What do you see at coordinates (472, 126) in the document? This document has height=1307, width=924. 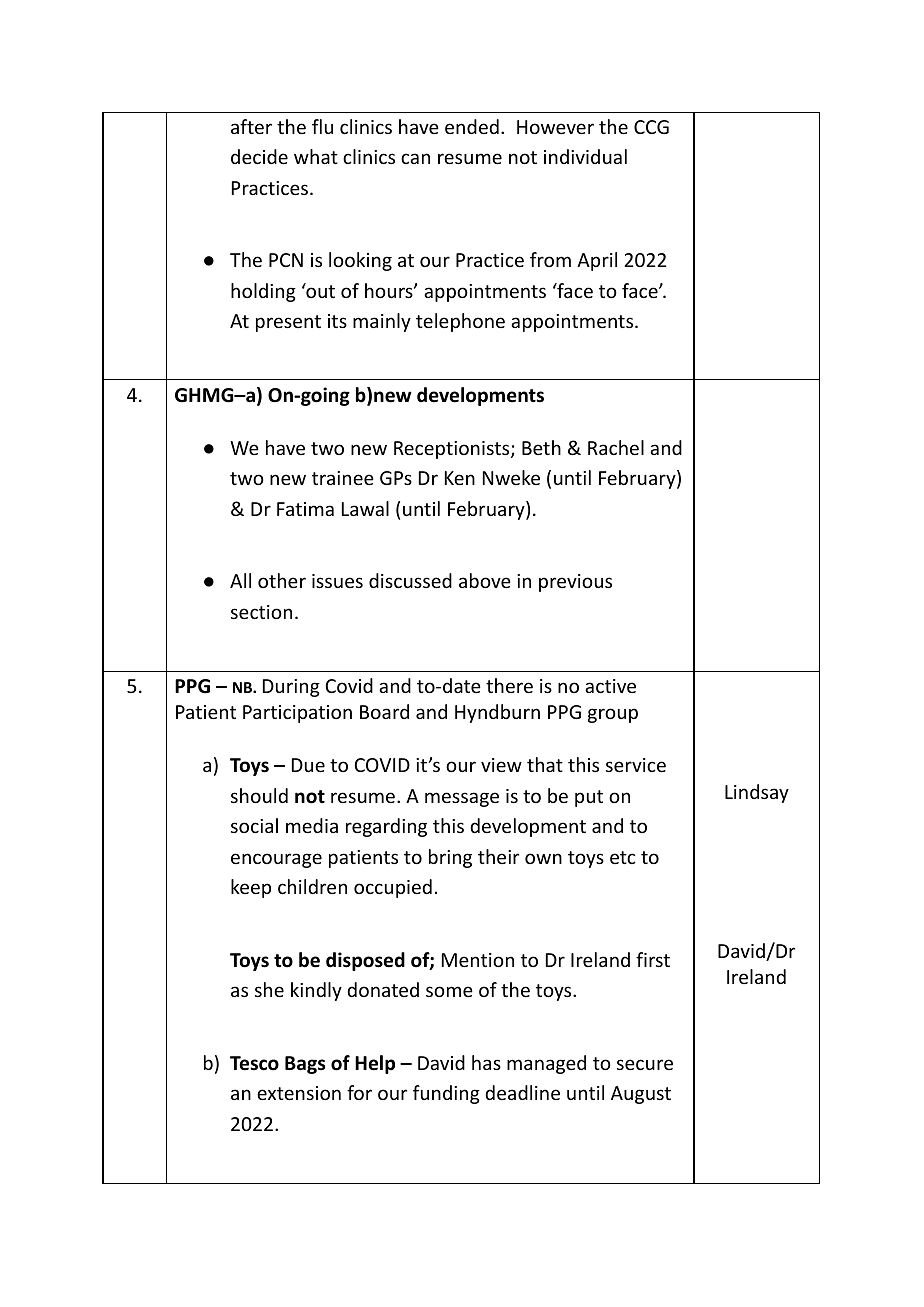 I see `ended` at bounding box center [472, 126].
